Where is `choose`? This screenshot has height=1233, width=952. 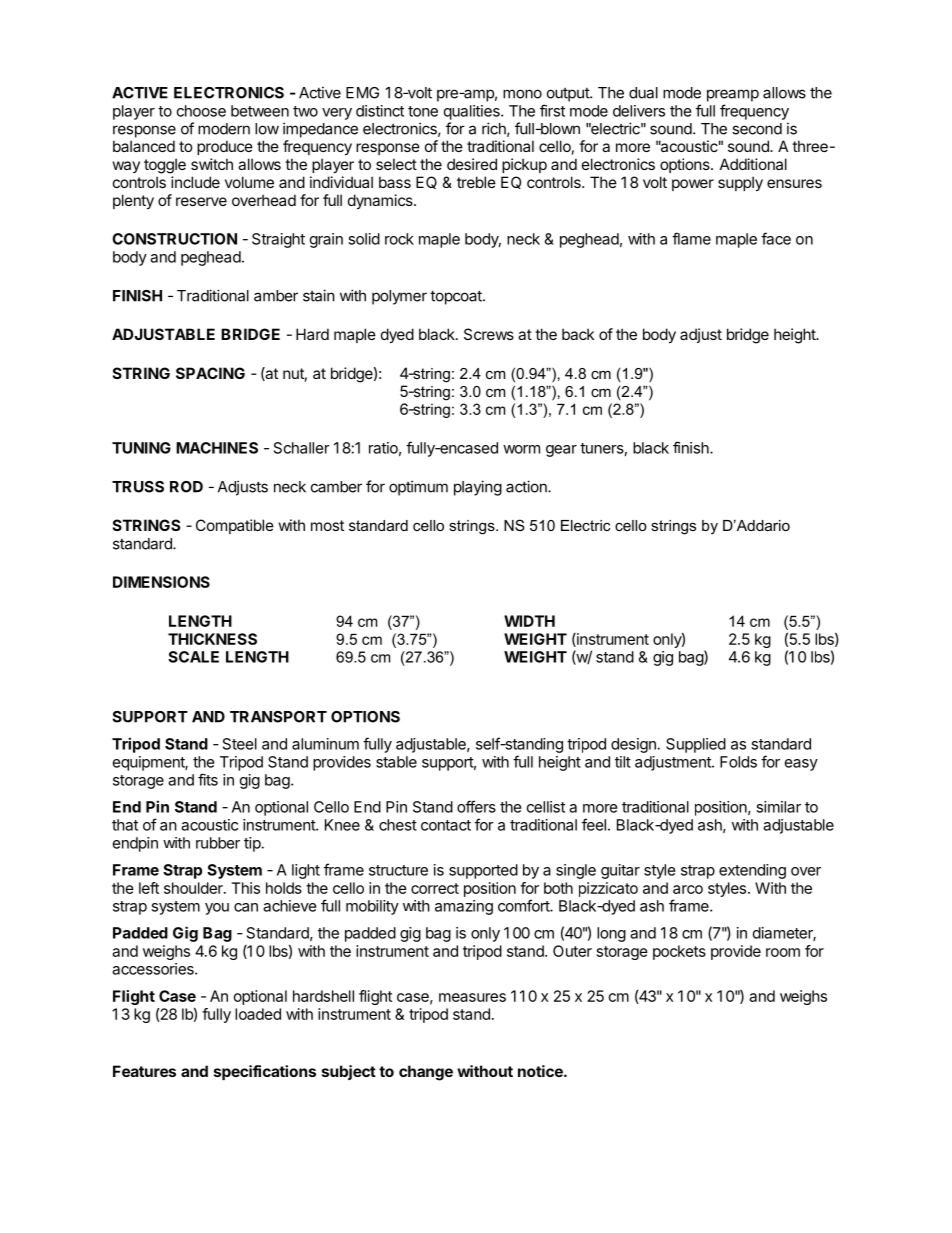 choose is located at coordinates (201, 111).
